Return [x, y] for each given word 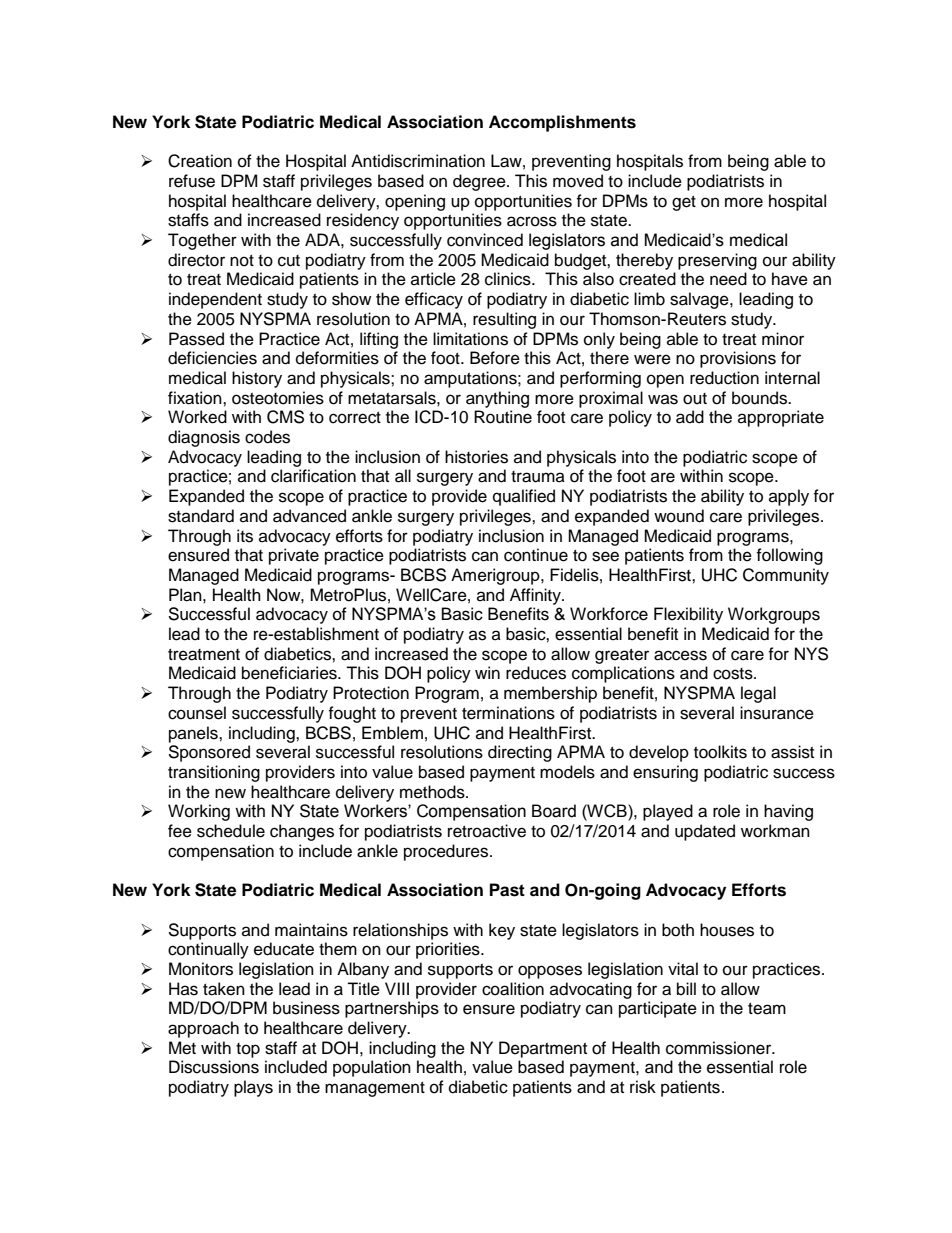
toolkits [720, 752]
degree [480, 182]
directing [520, 753]
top [248, 1050]
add [690, 417]
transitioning [214, 773]
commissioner [720, 1048]
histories [476, 457]
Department [543, 1049]
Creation [200, 161]
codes [267, 437]
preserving [717, 261]
